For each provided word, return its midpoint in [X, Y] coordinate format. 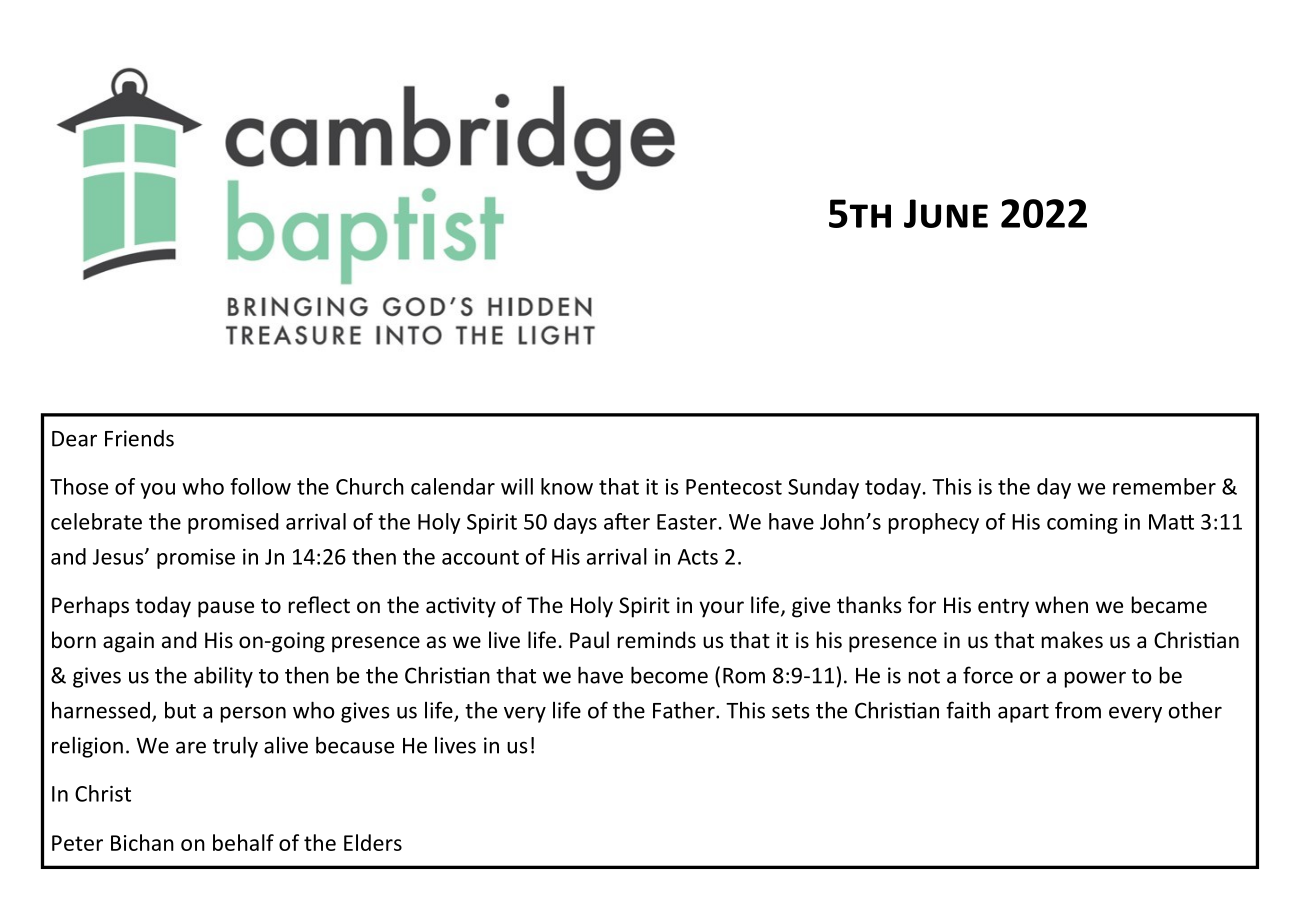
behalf [243, 842]
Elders [373, 842]
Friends [139, 438]
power [1095, 679]
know [567, 486]
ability [223, 677]
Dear [74, 439]
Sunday [823, 488]
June [946, 213]
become [669, 675]
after [627, 521]
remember [1164, 486]
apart [1023, 713]
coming [1082, 524]
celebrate [96, 521]
